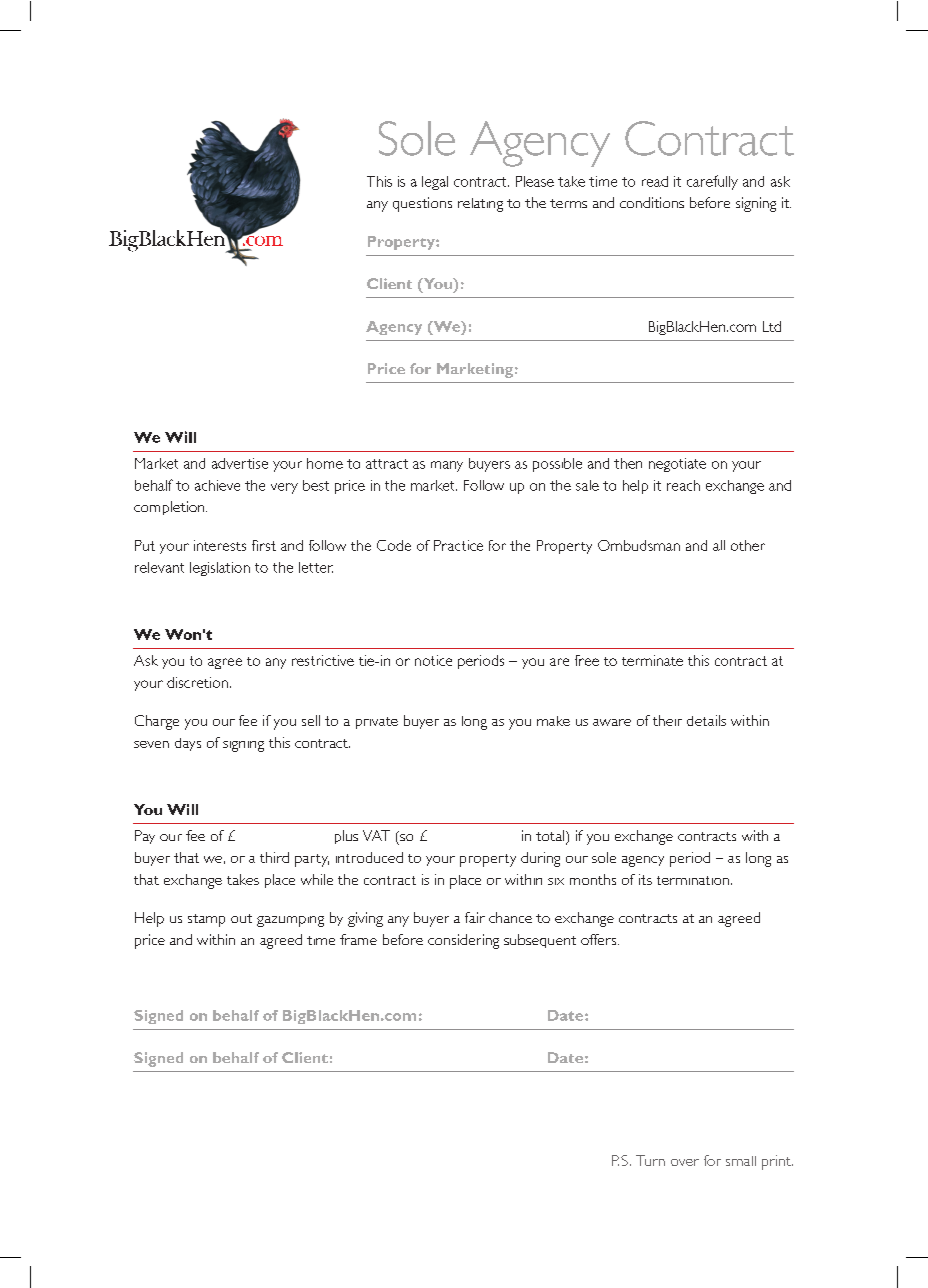  Describe the element at coordinates (650, 1160) in the document. I see `Turn` at that location.
